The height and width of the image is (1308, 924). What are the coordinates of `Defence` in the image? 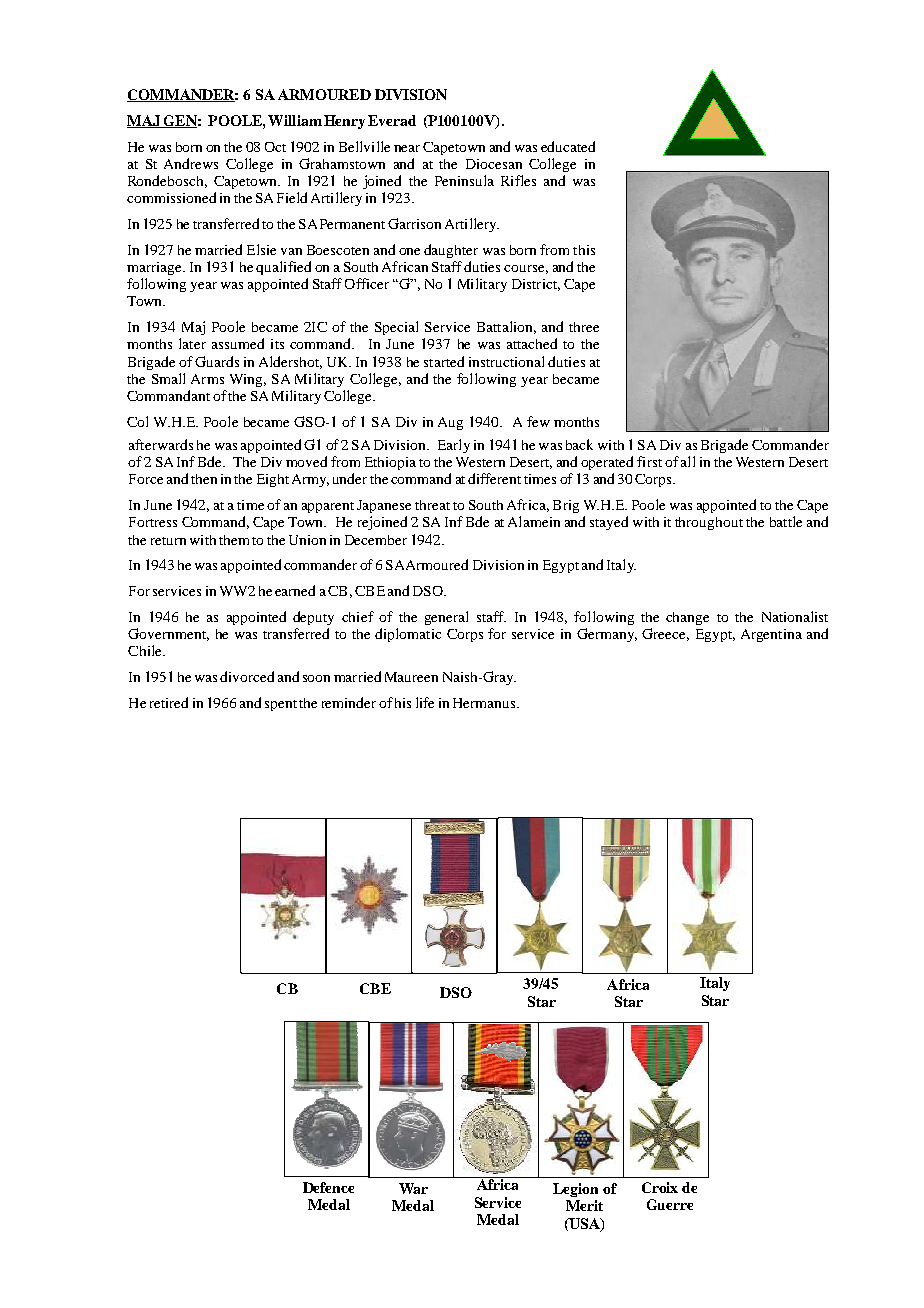 It's located at (328, 1187).
